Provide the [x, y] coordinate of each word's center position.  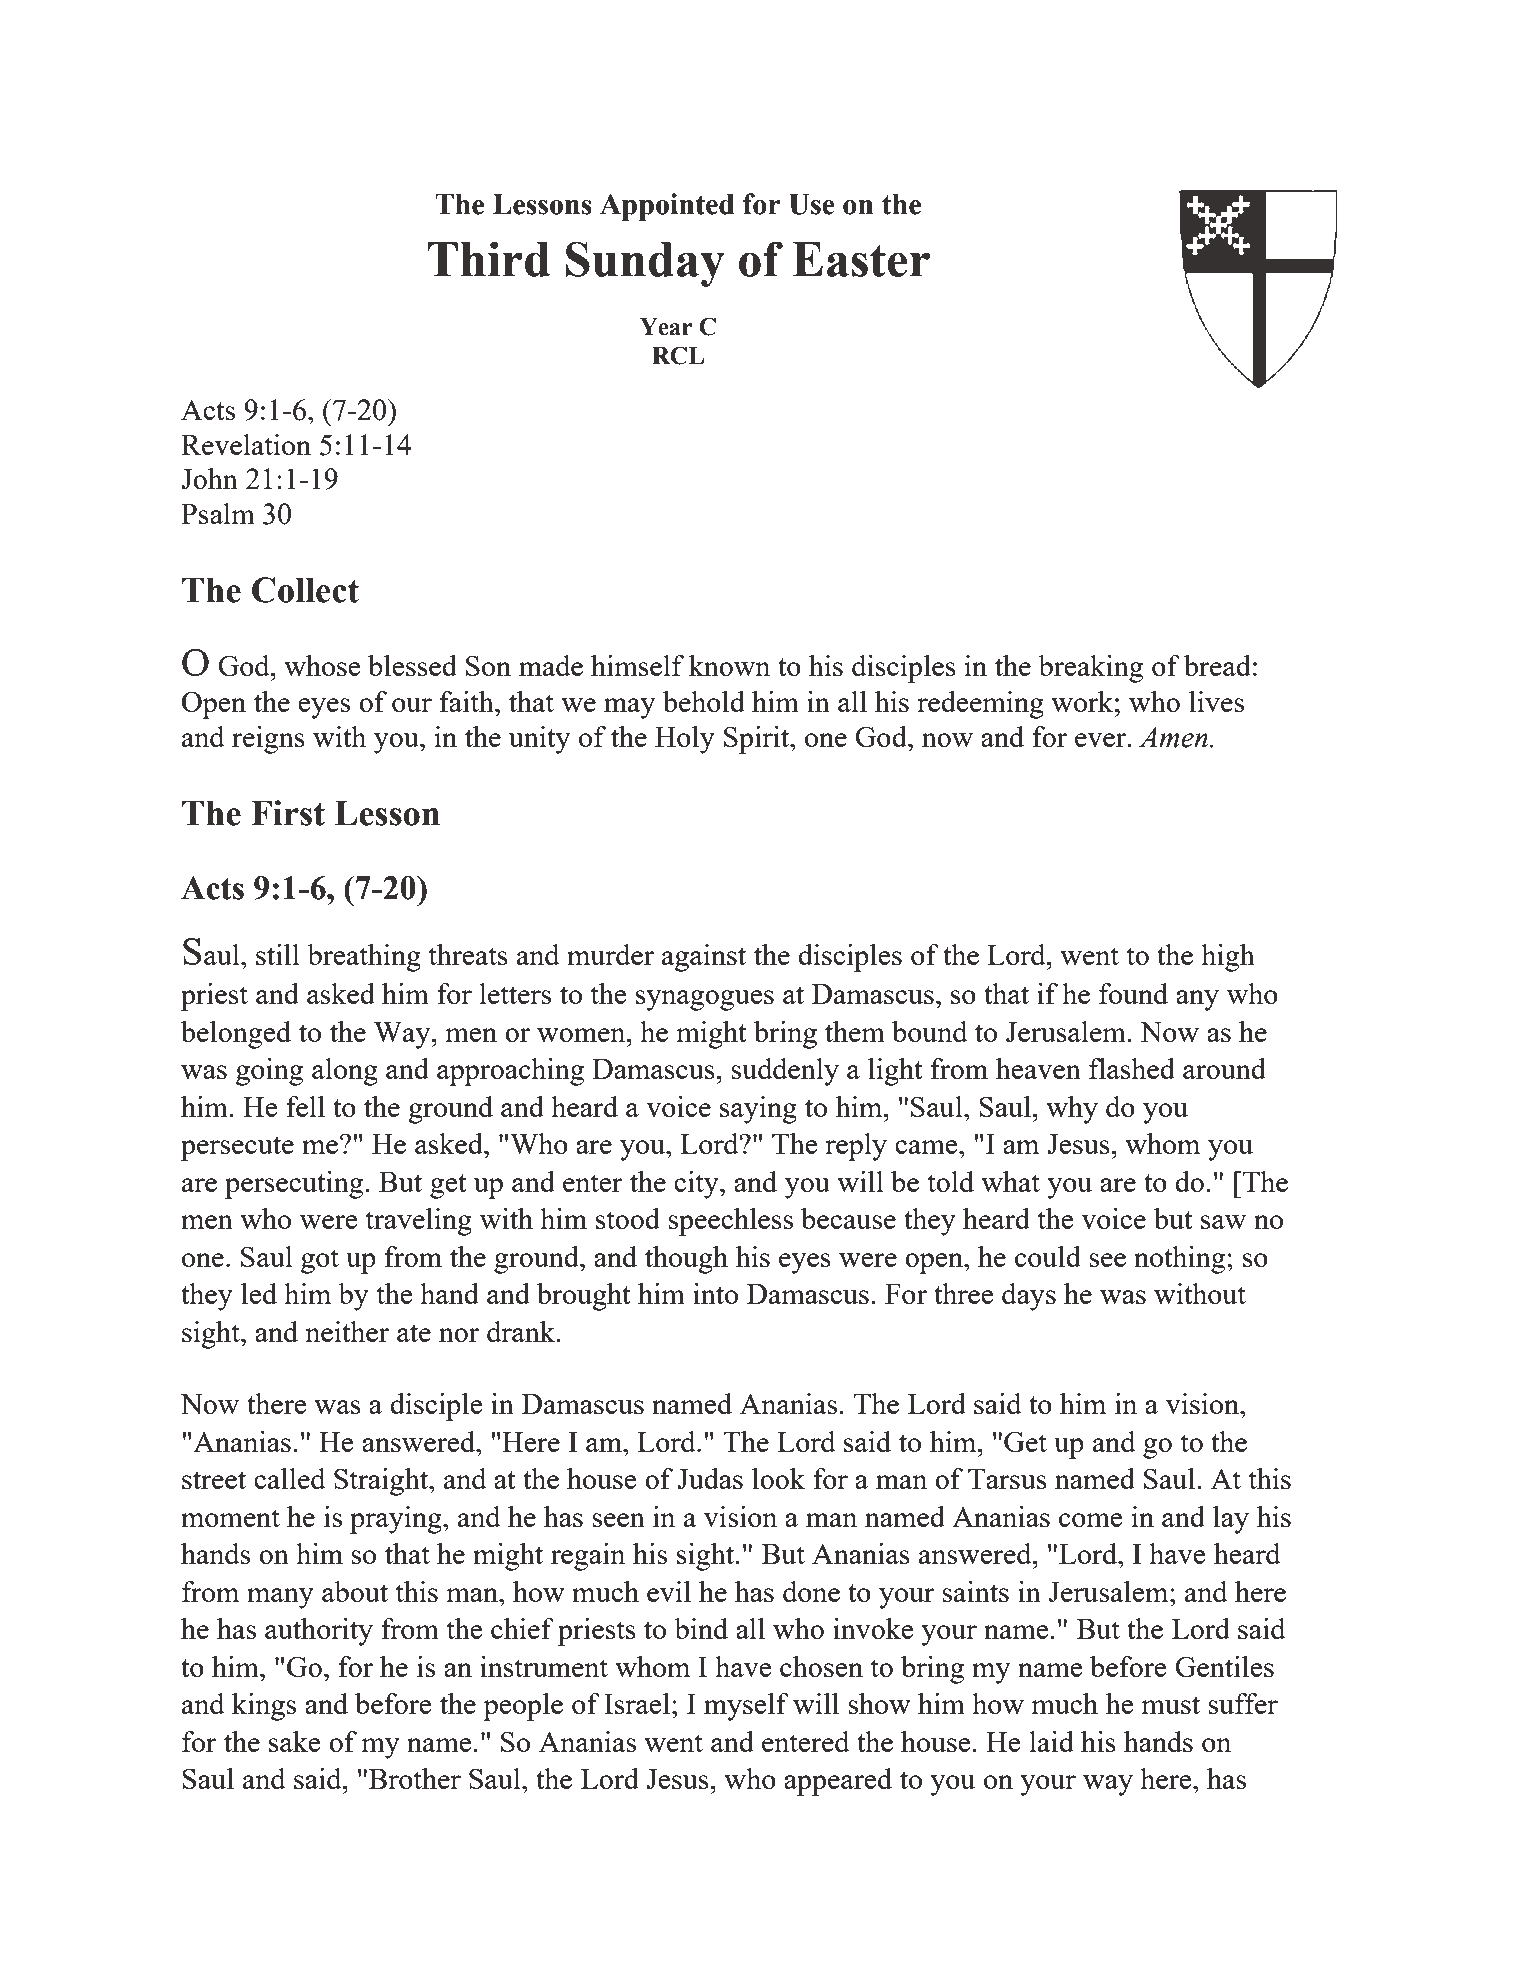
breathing [364, 958]
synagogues [705, 1000]
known [729, 665]
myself [746, 1707]
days [1029, 1297]
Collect [305, 590]
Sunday [645, 264]
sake [294, 1741]
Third [488, 259]
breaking [1090, 669]
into [715, 1293]
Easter [861, 259]
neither [347, 1331]
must [1171, 1705]
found [1133, 993]
